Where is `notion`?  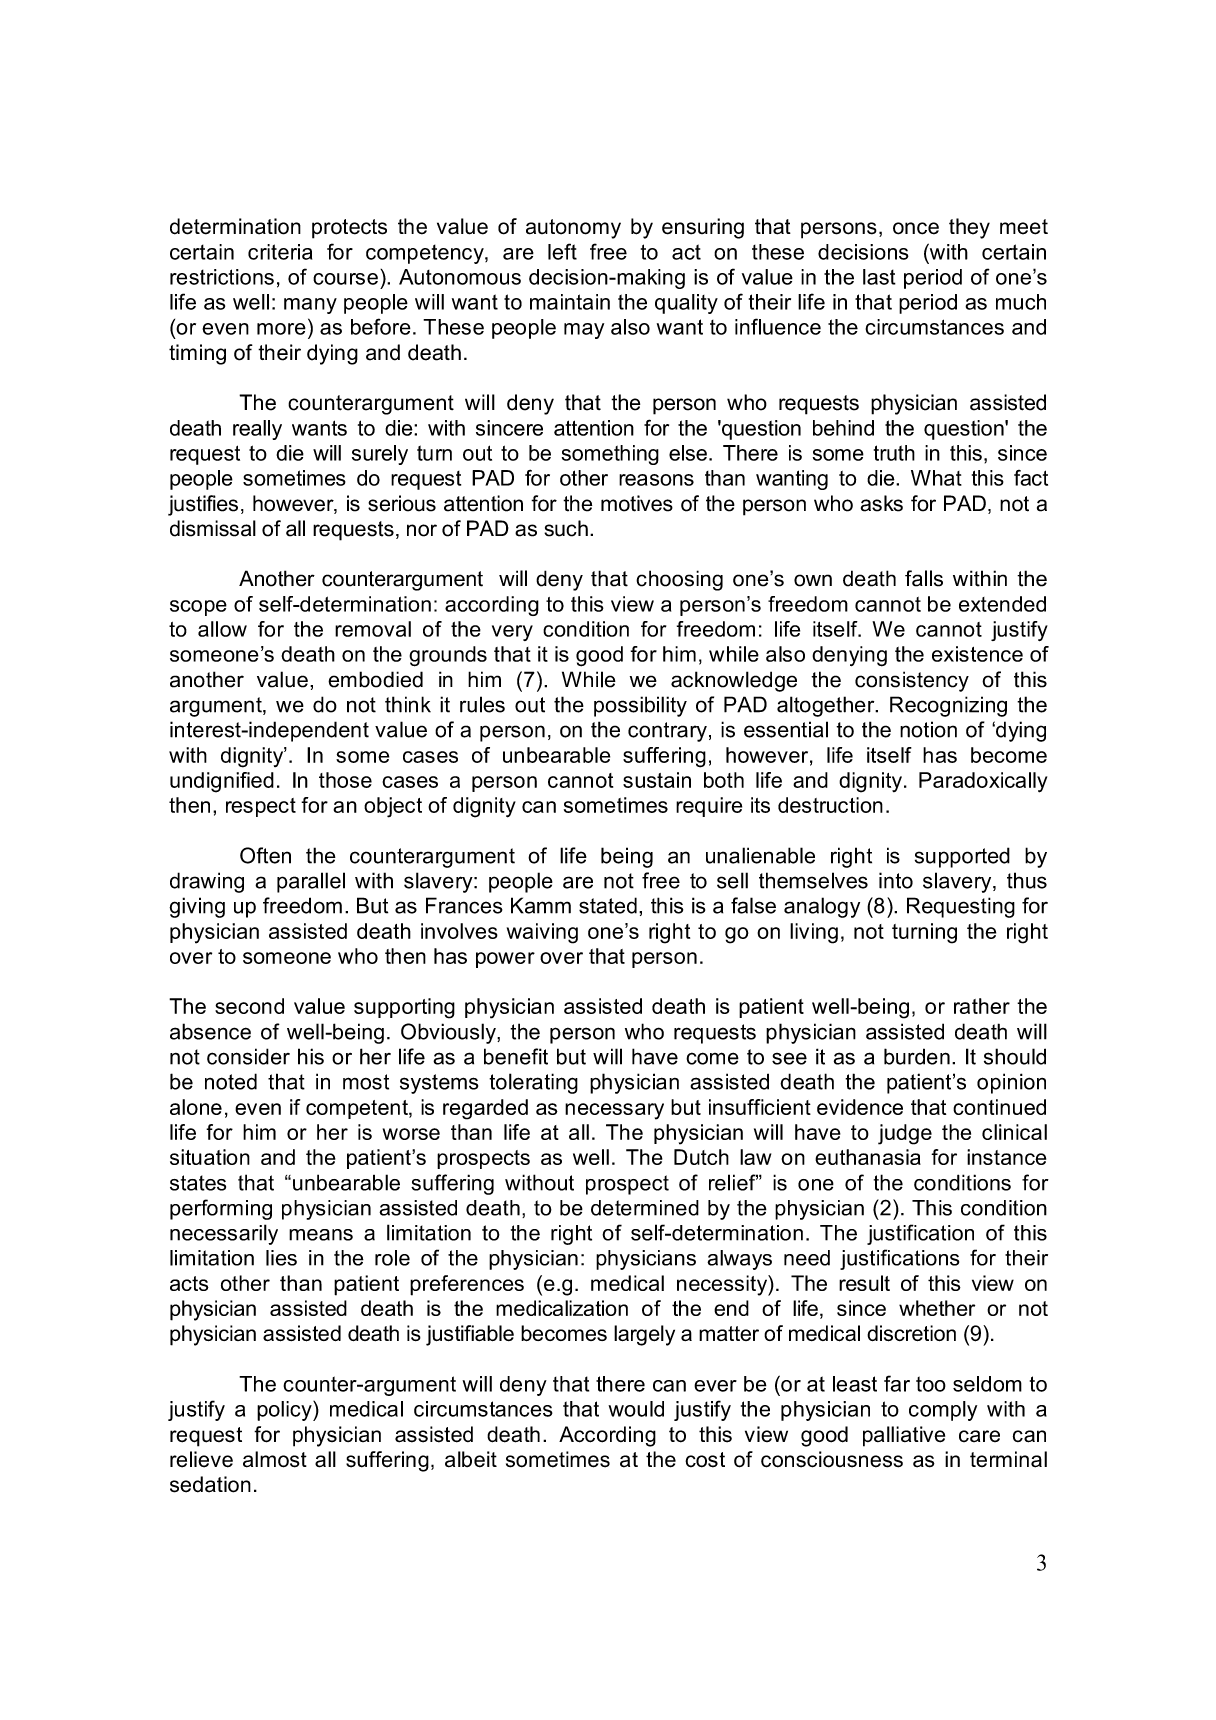
notion is located at coordinates (928, 729).
